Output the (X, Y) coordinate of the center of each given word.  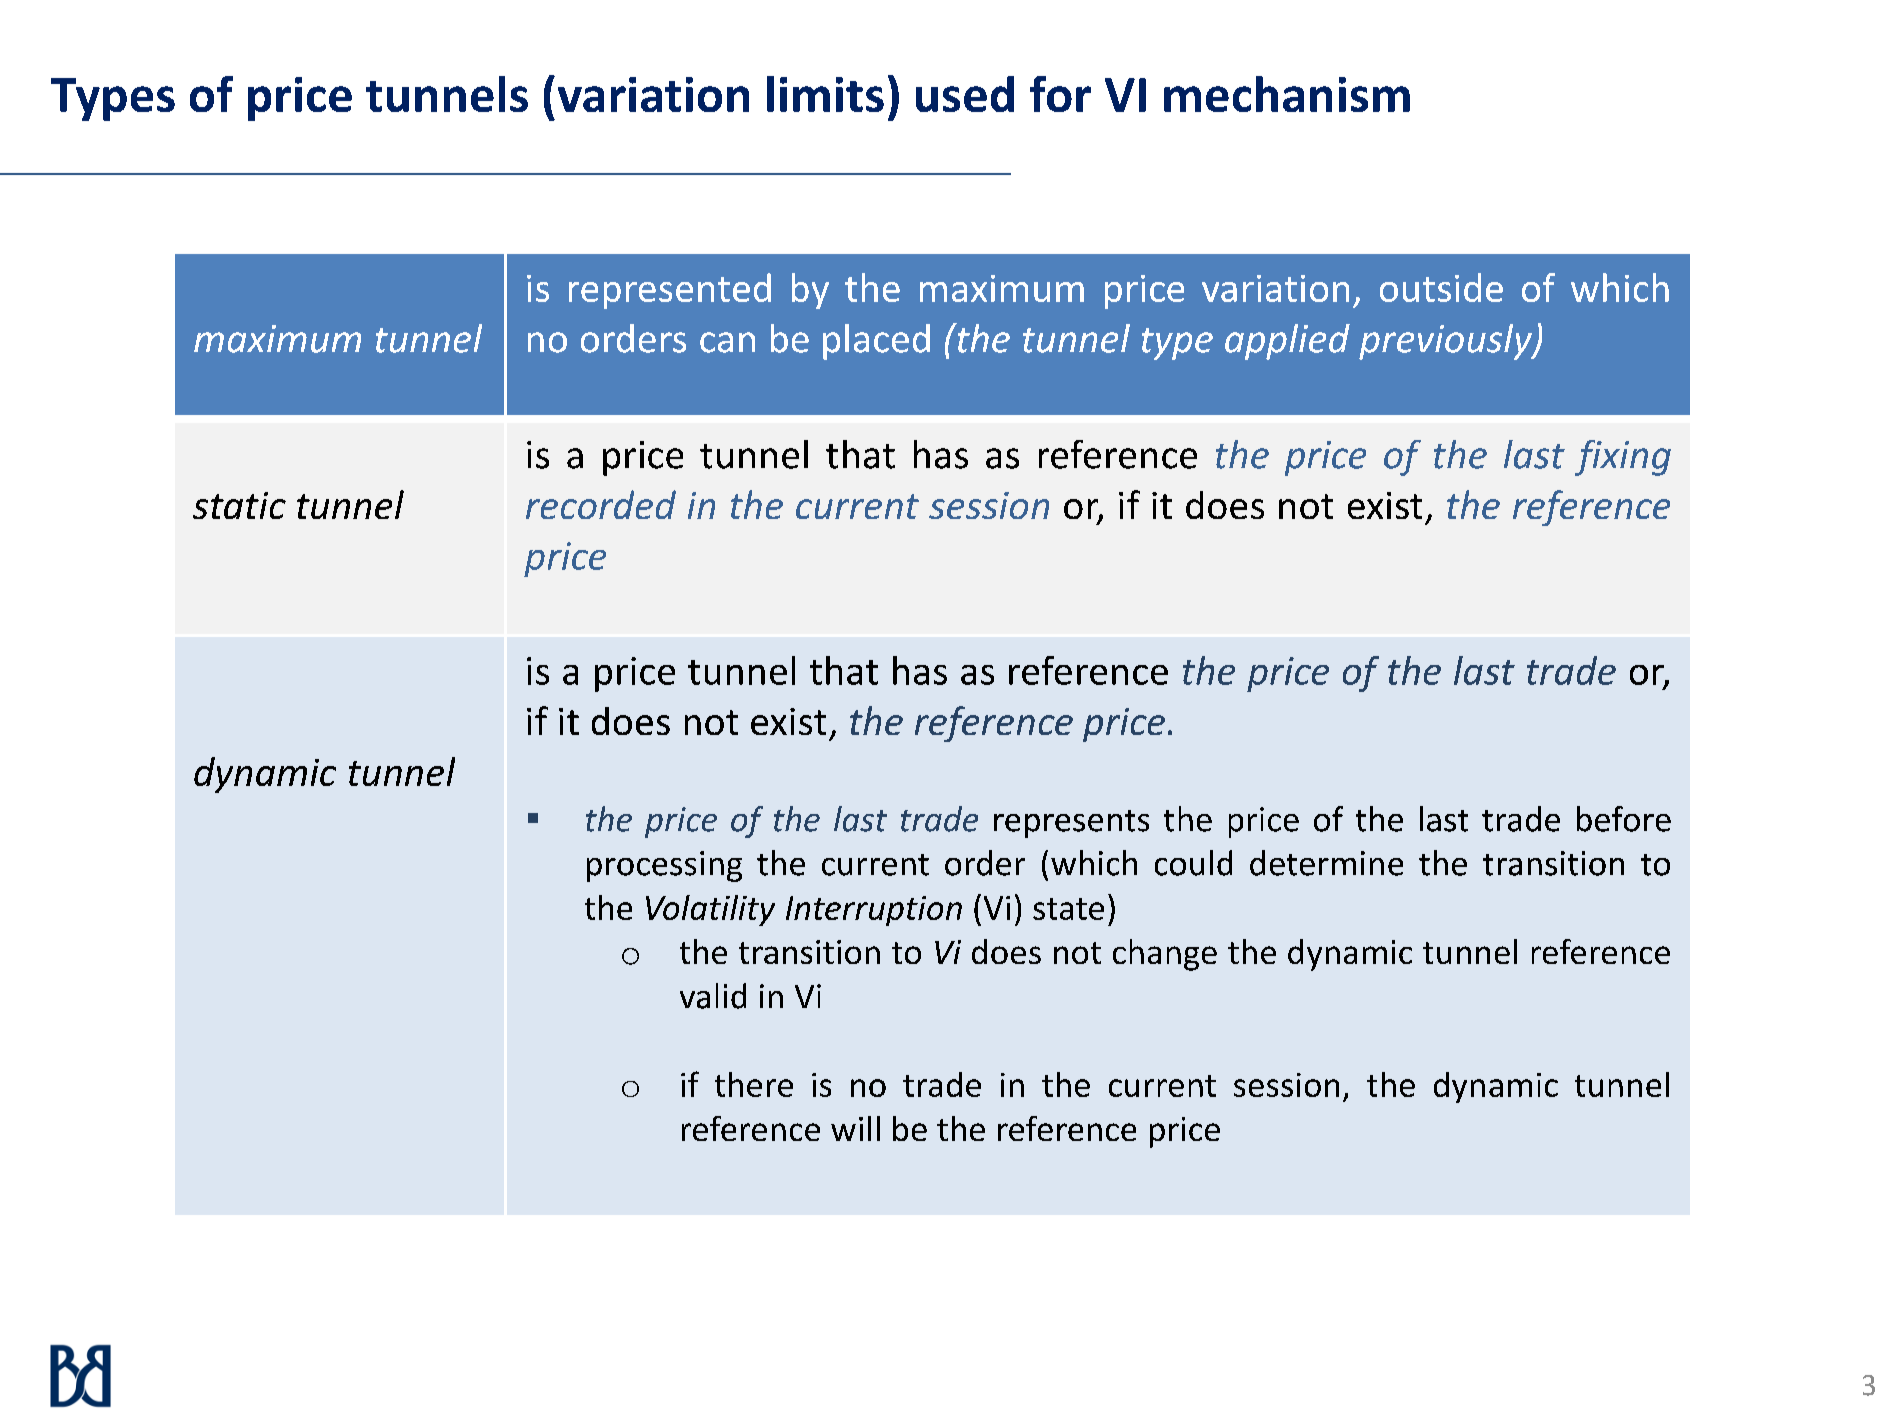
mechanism (1287, 94)
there (754, 1084)
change (1165, 955)
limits (825, 94)
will (855, 1128)
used (965, 94)
